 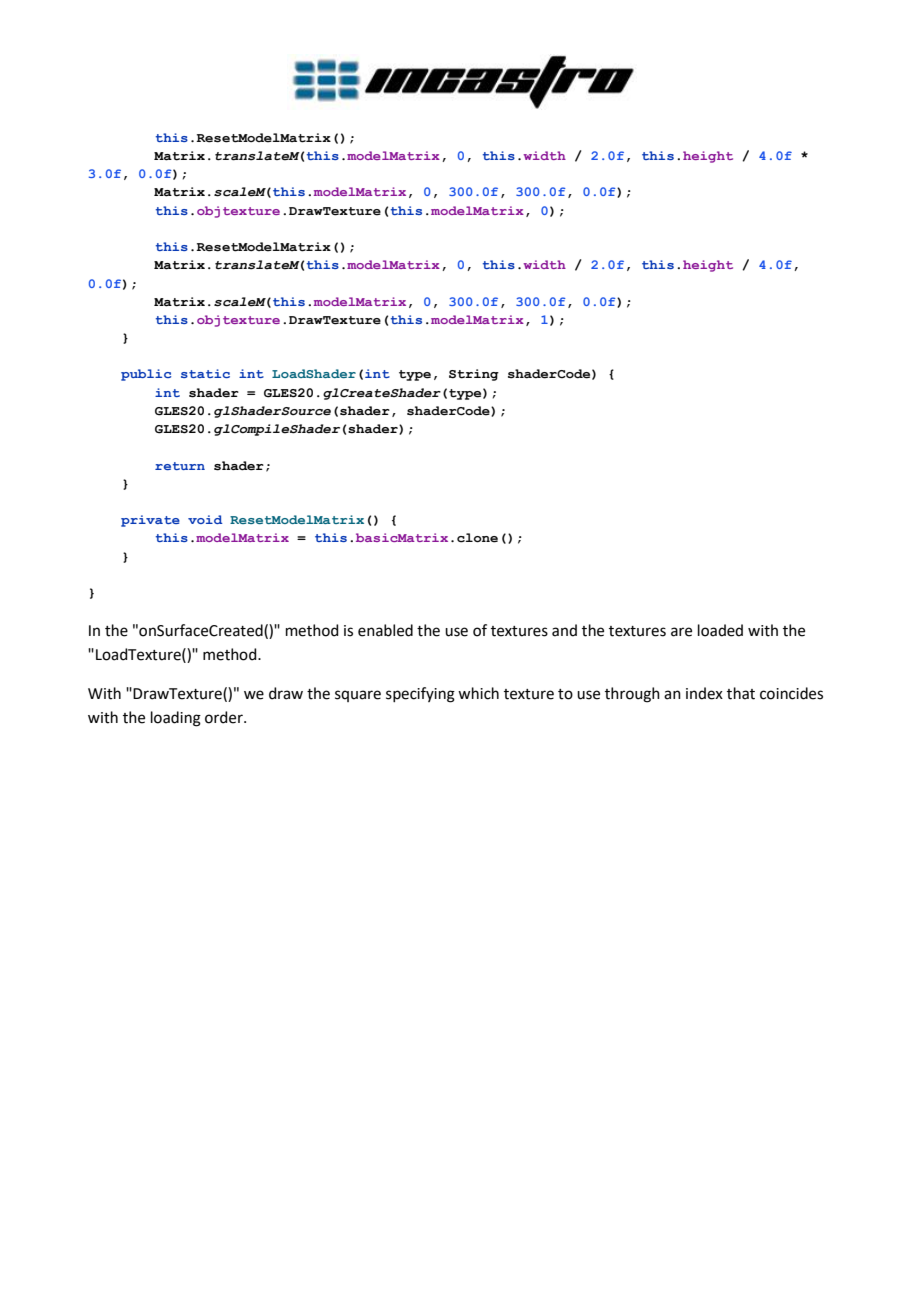 What do you see at coordinates (358, 696) in the page?
I see `square` at bounding box center [358, 696].
